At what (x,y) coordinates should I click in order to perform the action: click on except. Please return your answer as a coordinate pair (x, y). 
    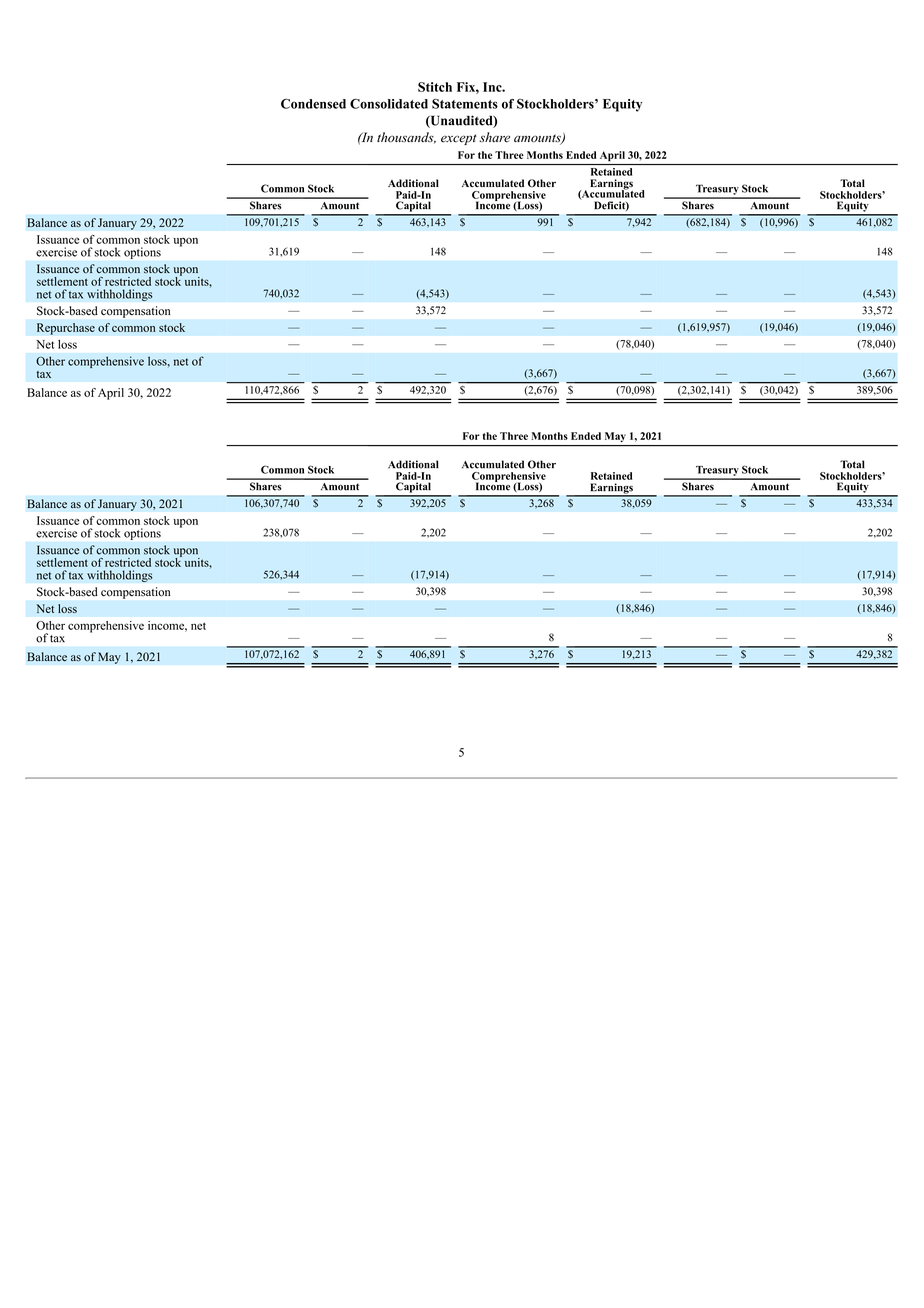
    Looking at the image, I should click on (459, 139).
